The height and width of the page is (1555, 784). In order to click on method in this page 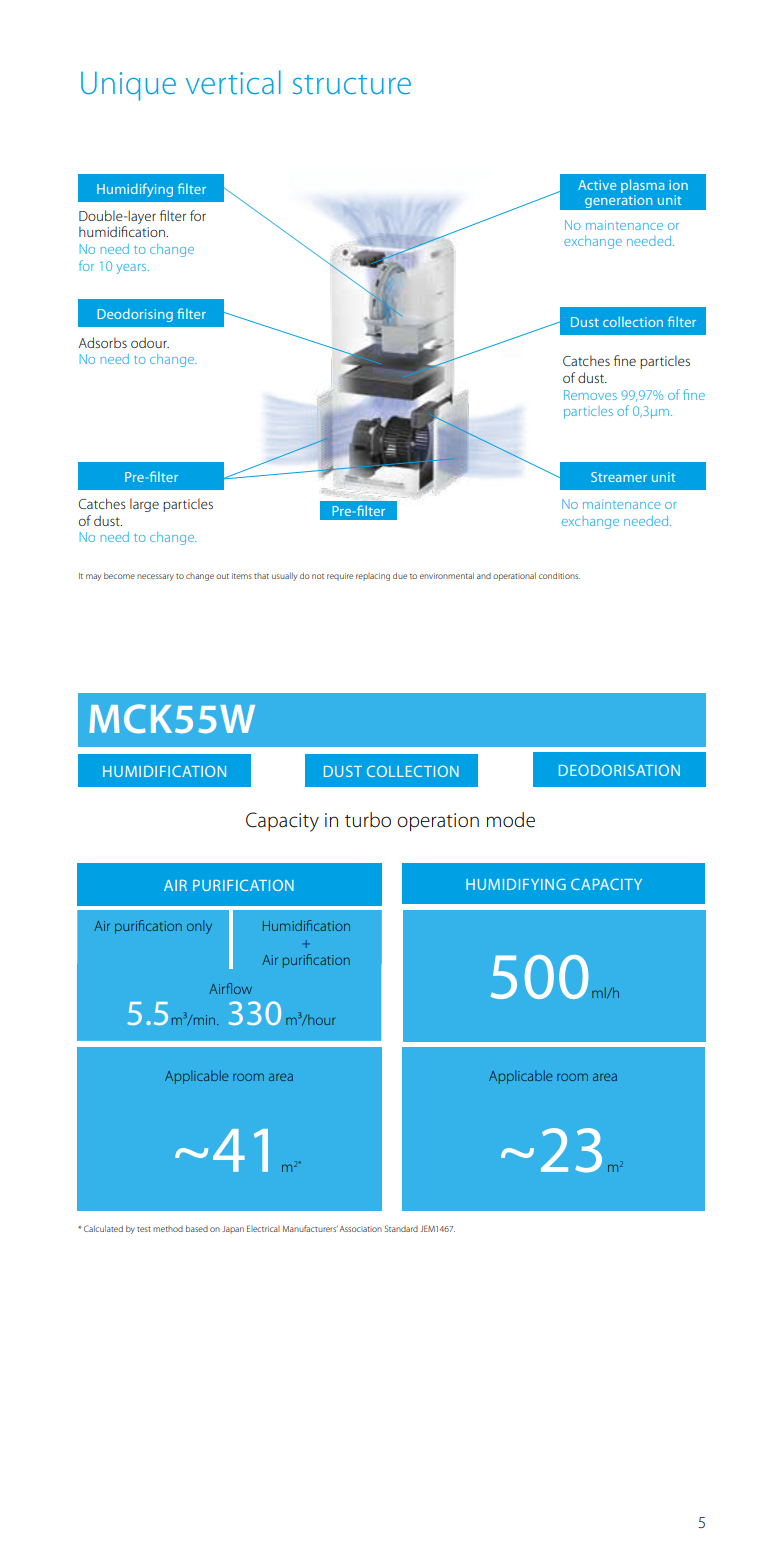, I will do `click(168, 1229)`.
